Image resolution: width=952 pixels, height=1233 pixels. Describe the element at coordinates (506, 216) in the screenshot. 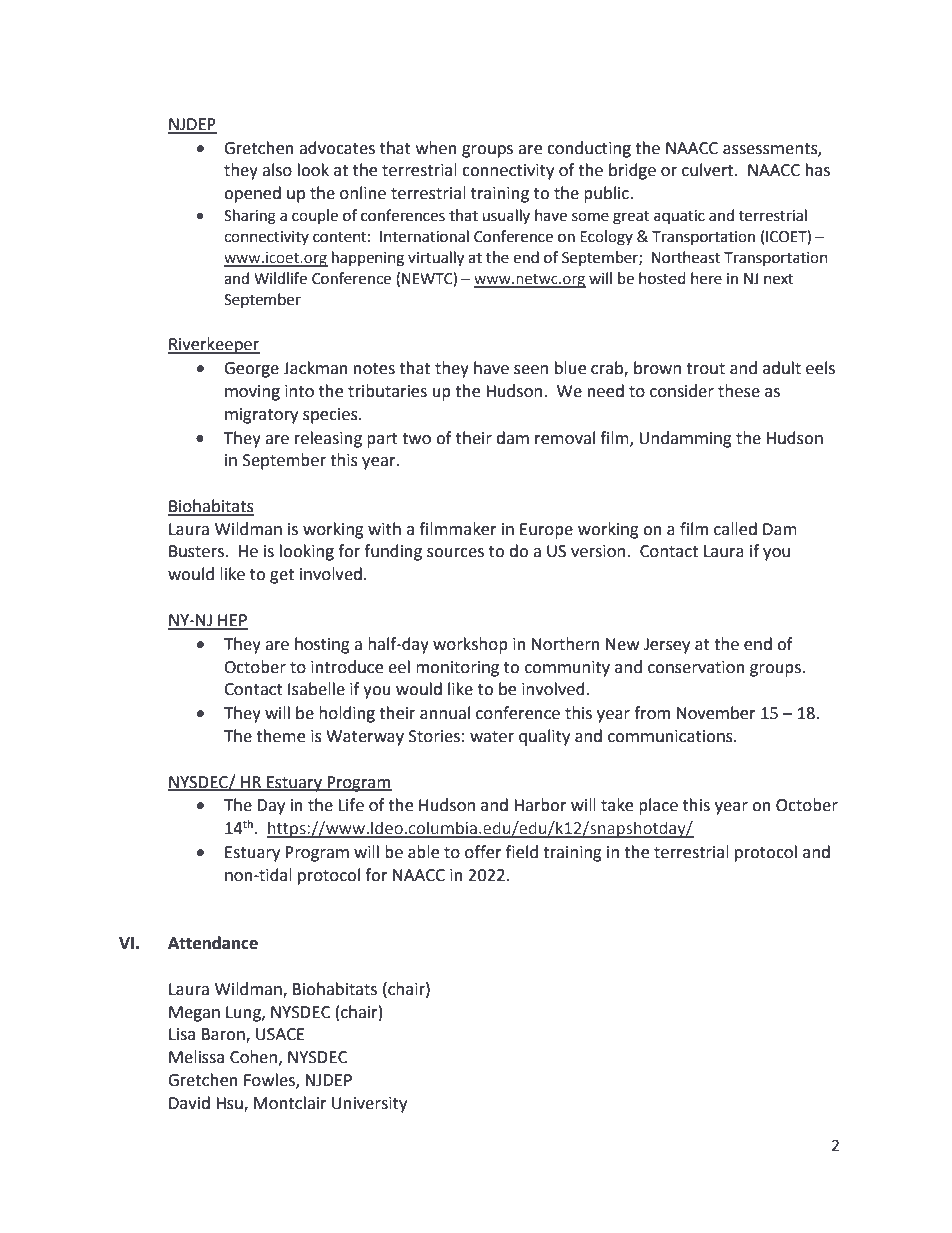

I see `usually` at that location.
